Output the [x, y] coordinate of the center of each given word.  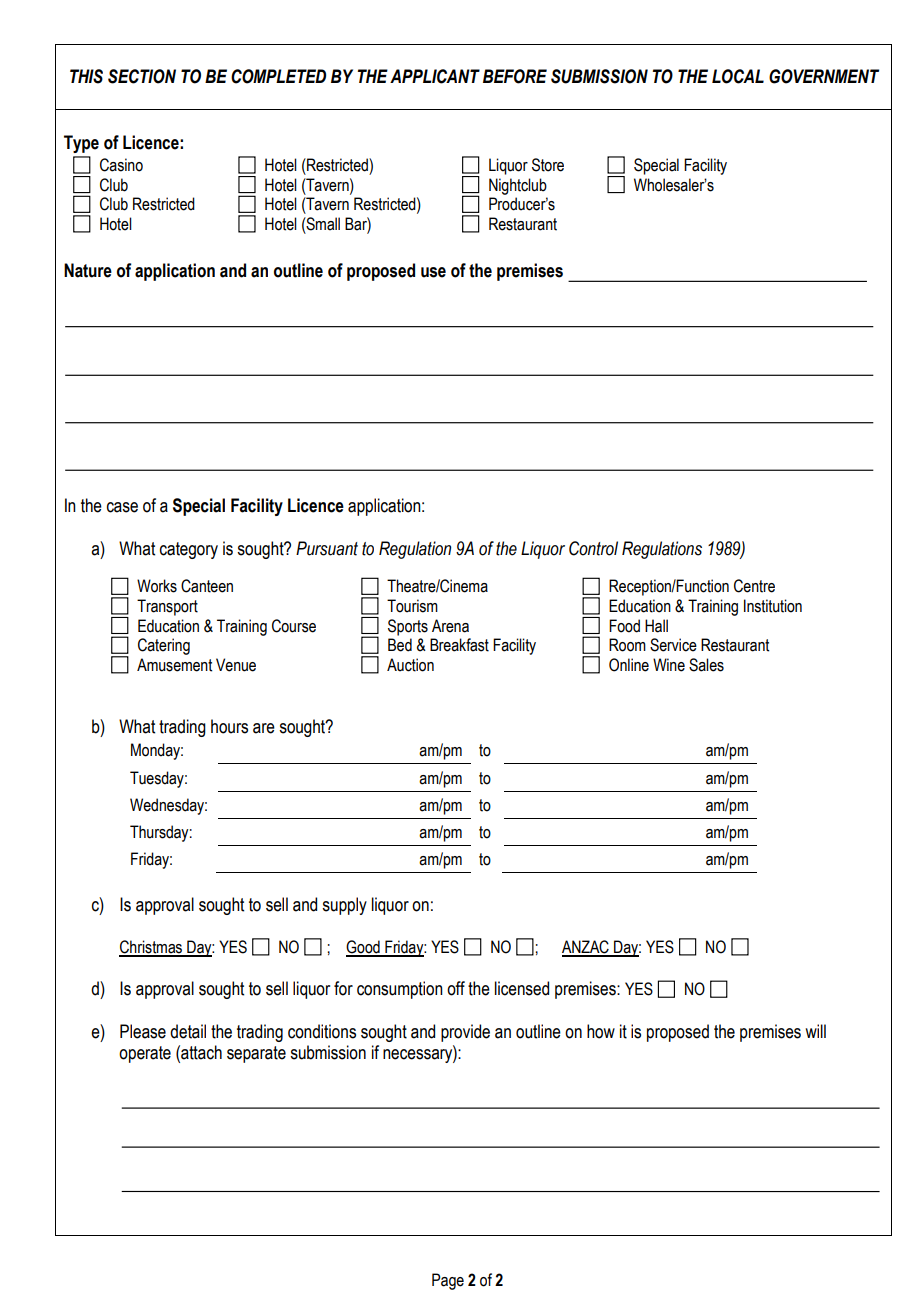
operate [145, 1054]
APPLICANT [435, 76]
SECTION [142, 76]
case [122, 507]
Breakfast [459, 645]
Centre [754, 586]
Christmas [152, 948]
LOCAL [738, 76]
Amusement [174, 665]
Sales [706, 665]
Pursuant [327, 548]
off [456, 988]
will [815, 1031]
